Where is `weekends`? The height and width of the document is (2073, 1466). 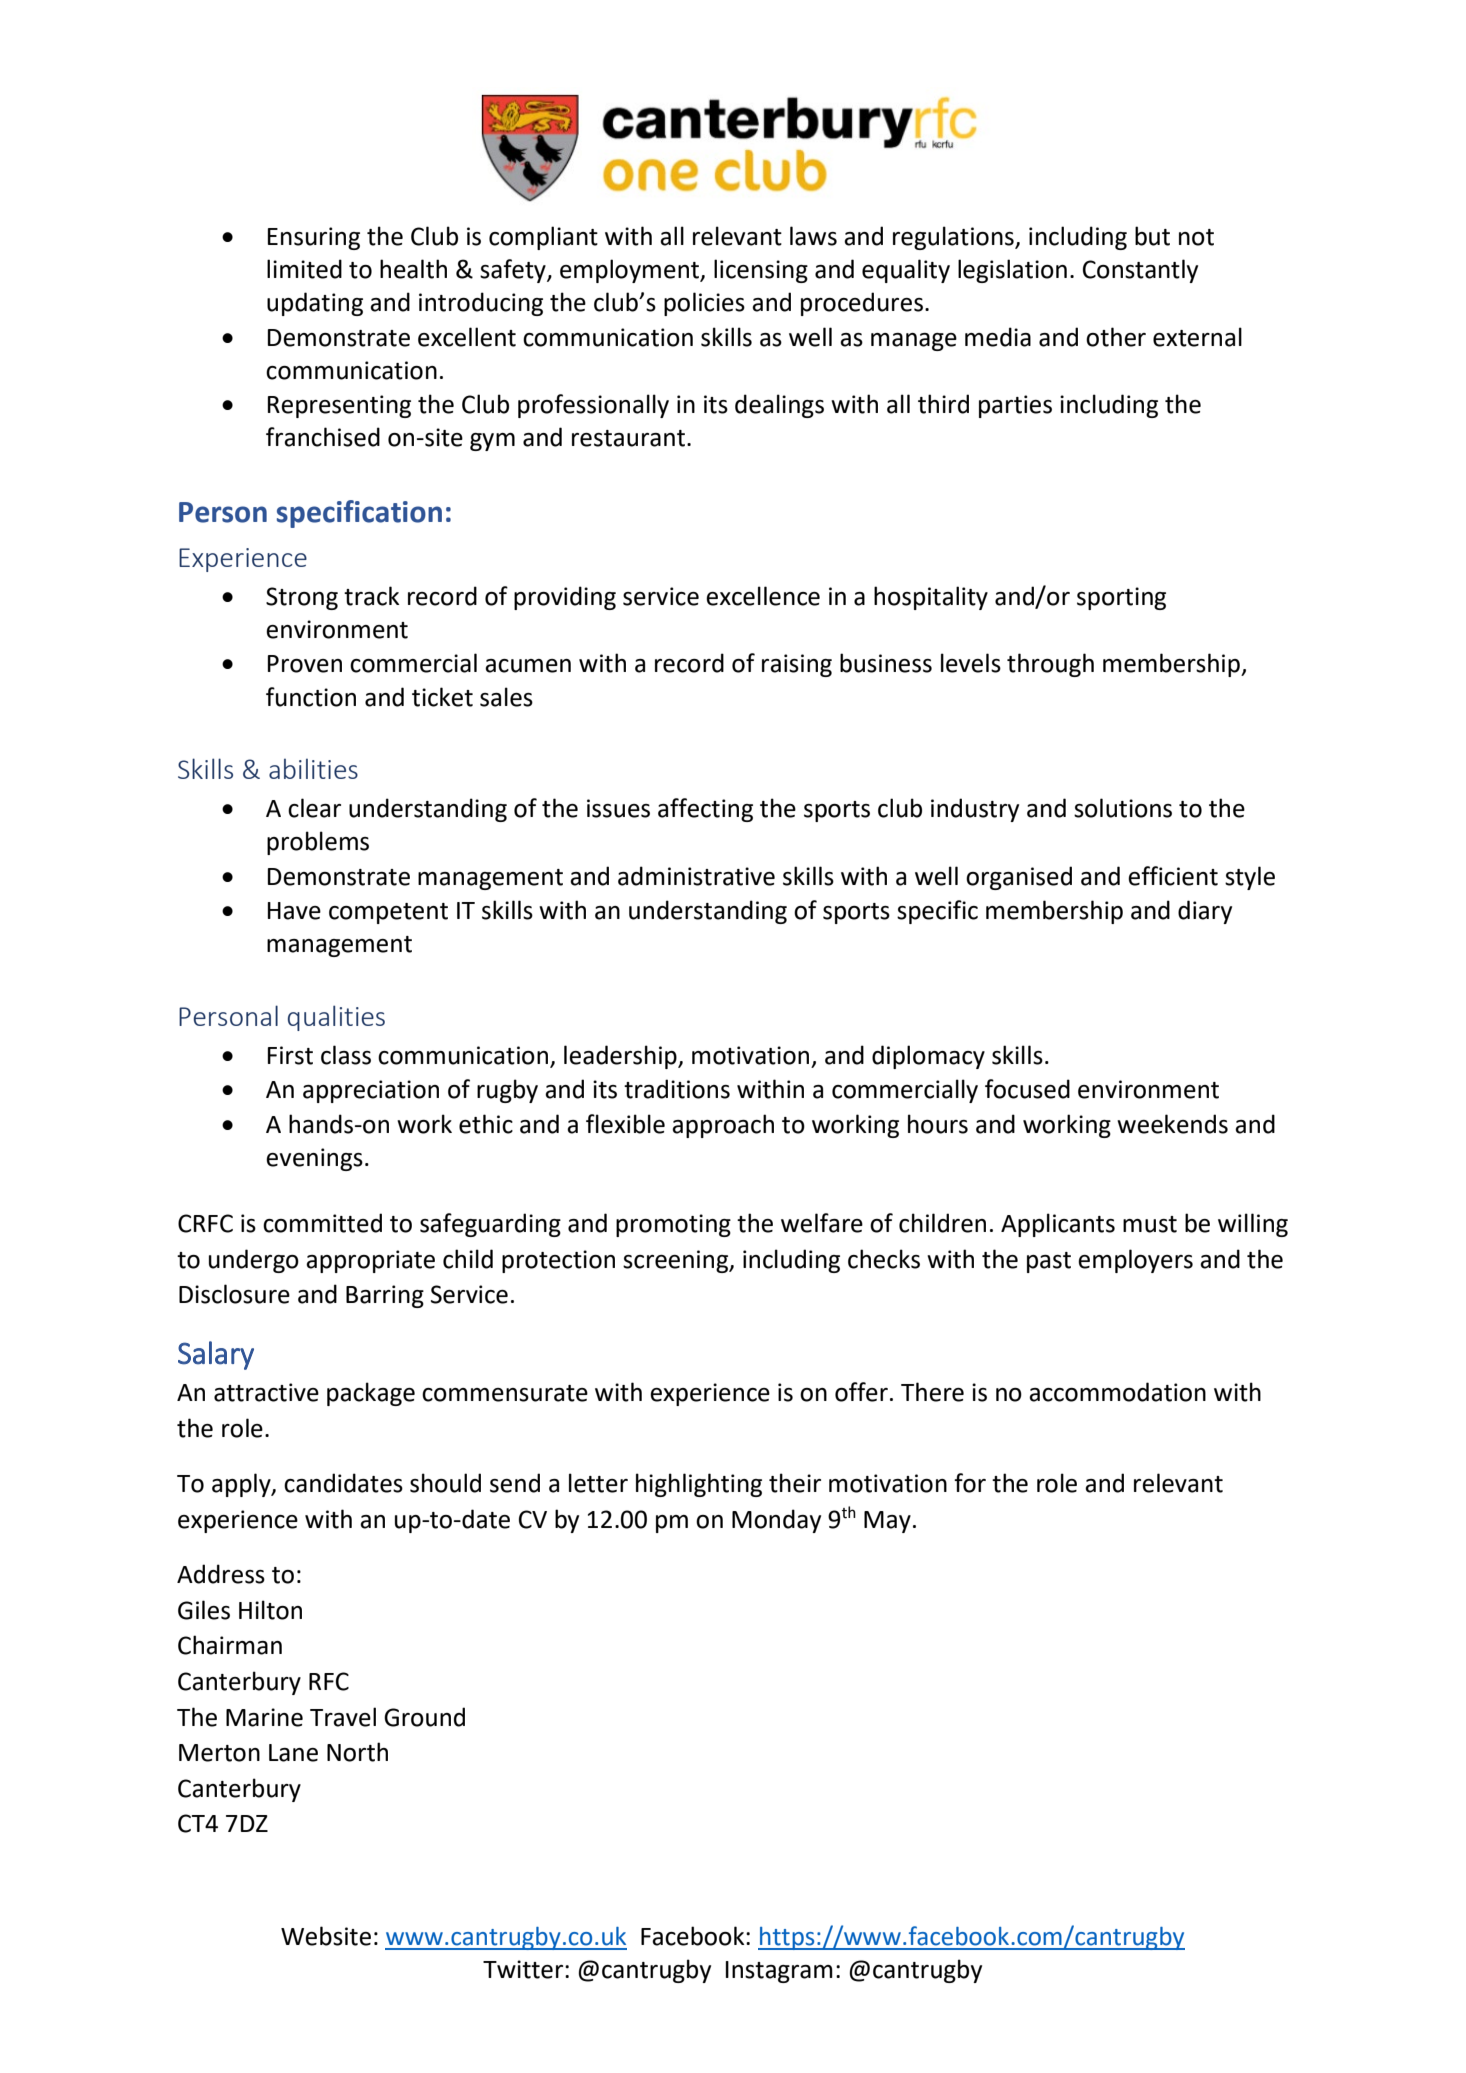 weekends is located at coordinates (1172, 1124).
